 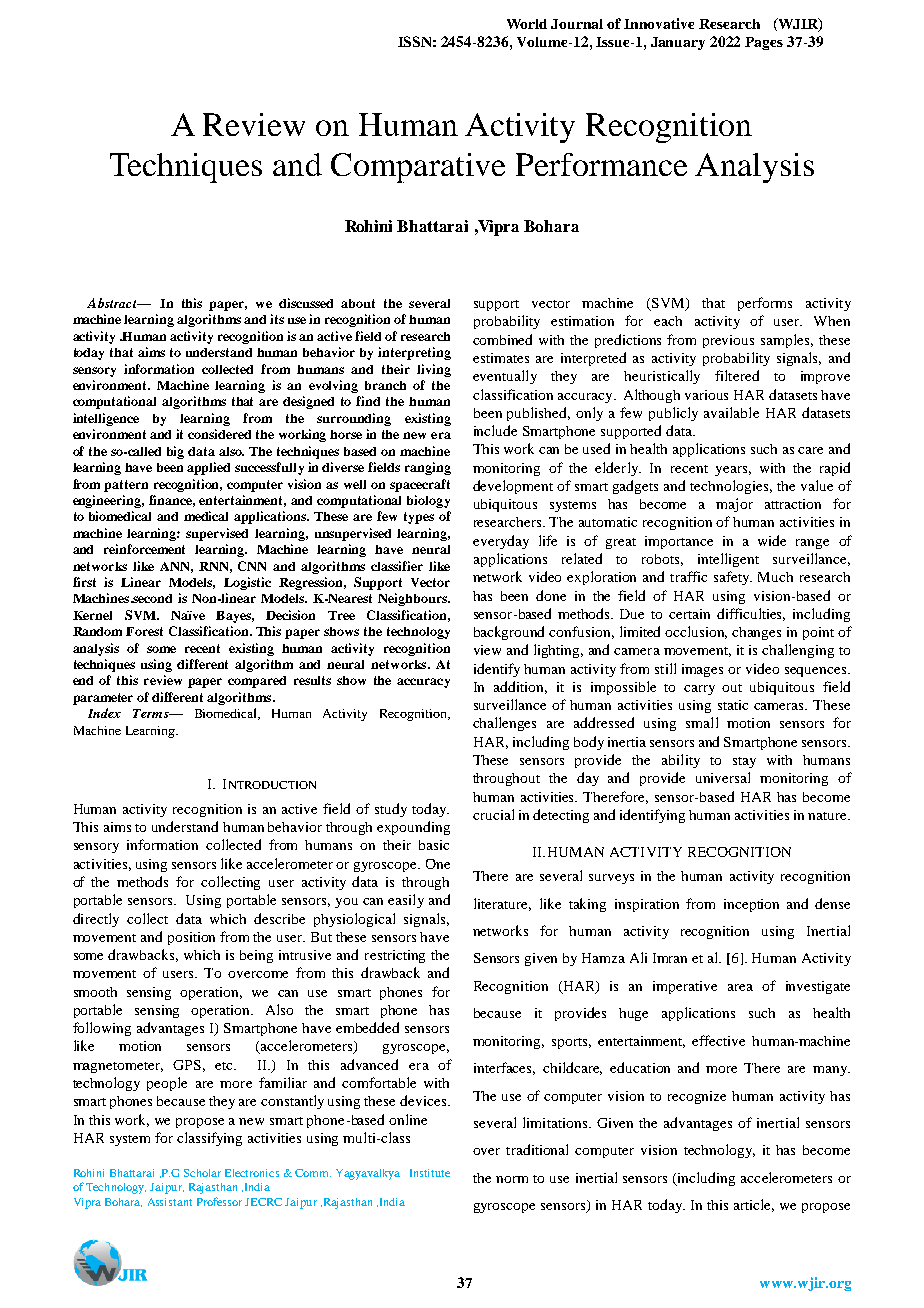 What do you see at coordinates (430, 1173) in the document?
I see `Institute` at bounding box center [430, 1173].
